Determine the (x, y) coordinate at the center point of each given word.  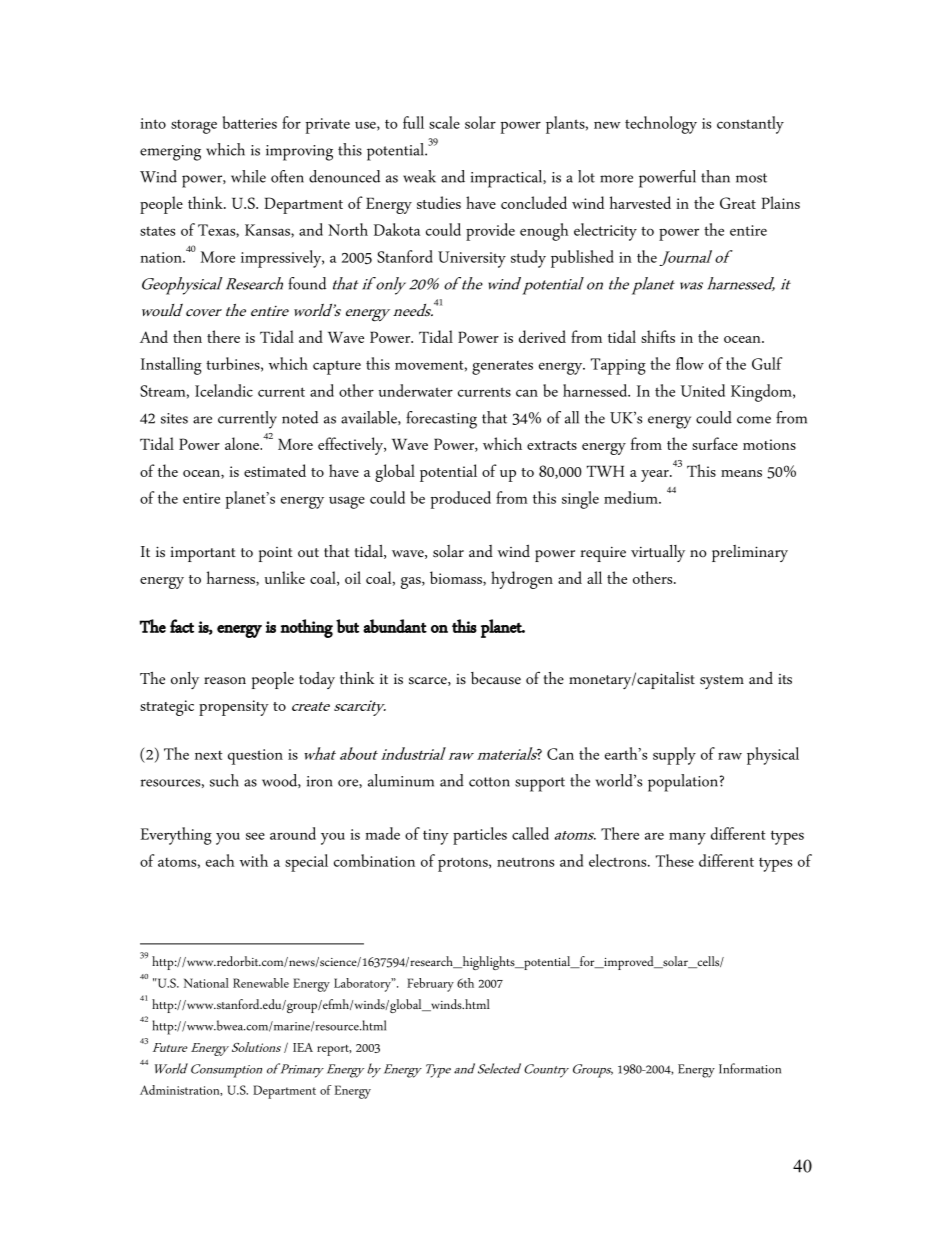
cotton (489, 782)
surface (715, 443)
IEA (303, 1047)
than (715, 176)
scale (444, 122)
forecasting (441, 420)
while (248, 176)
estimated (275, 470)
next (209, 755)
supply (674, 756)
